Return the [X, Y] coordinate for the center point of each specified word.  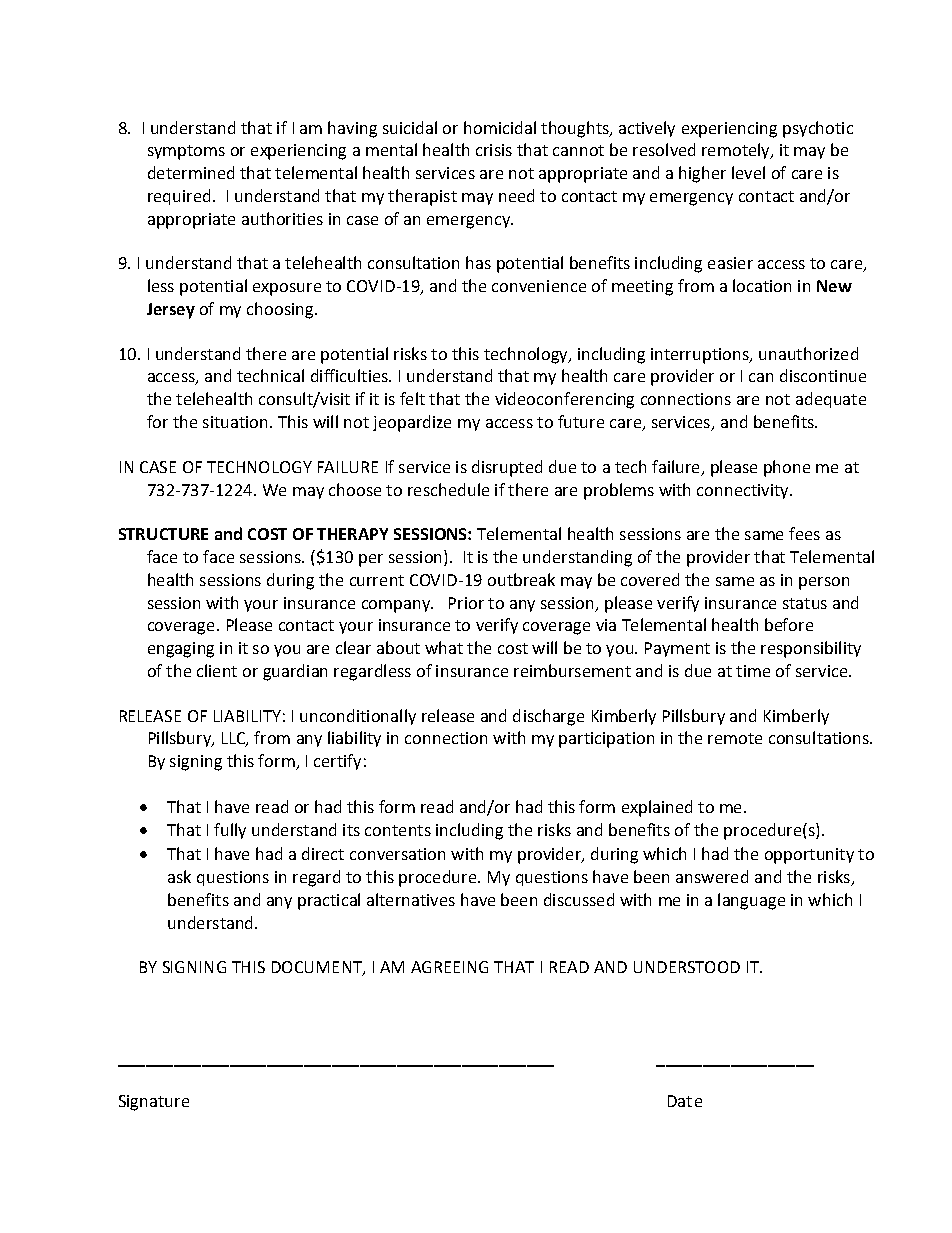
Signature [154, 1103]
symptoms [186, 152]
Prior [466, 603]
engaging [181, 650]
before [789, 624]
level [748, 172]
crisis [494, 150]
